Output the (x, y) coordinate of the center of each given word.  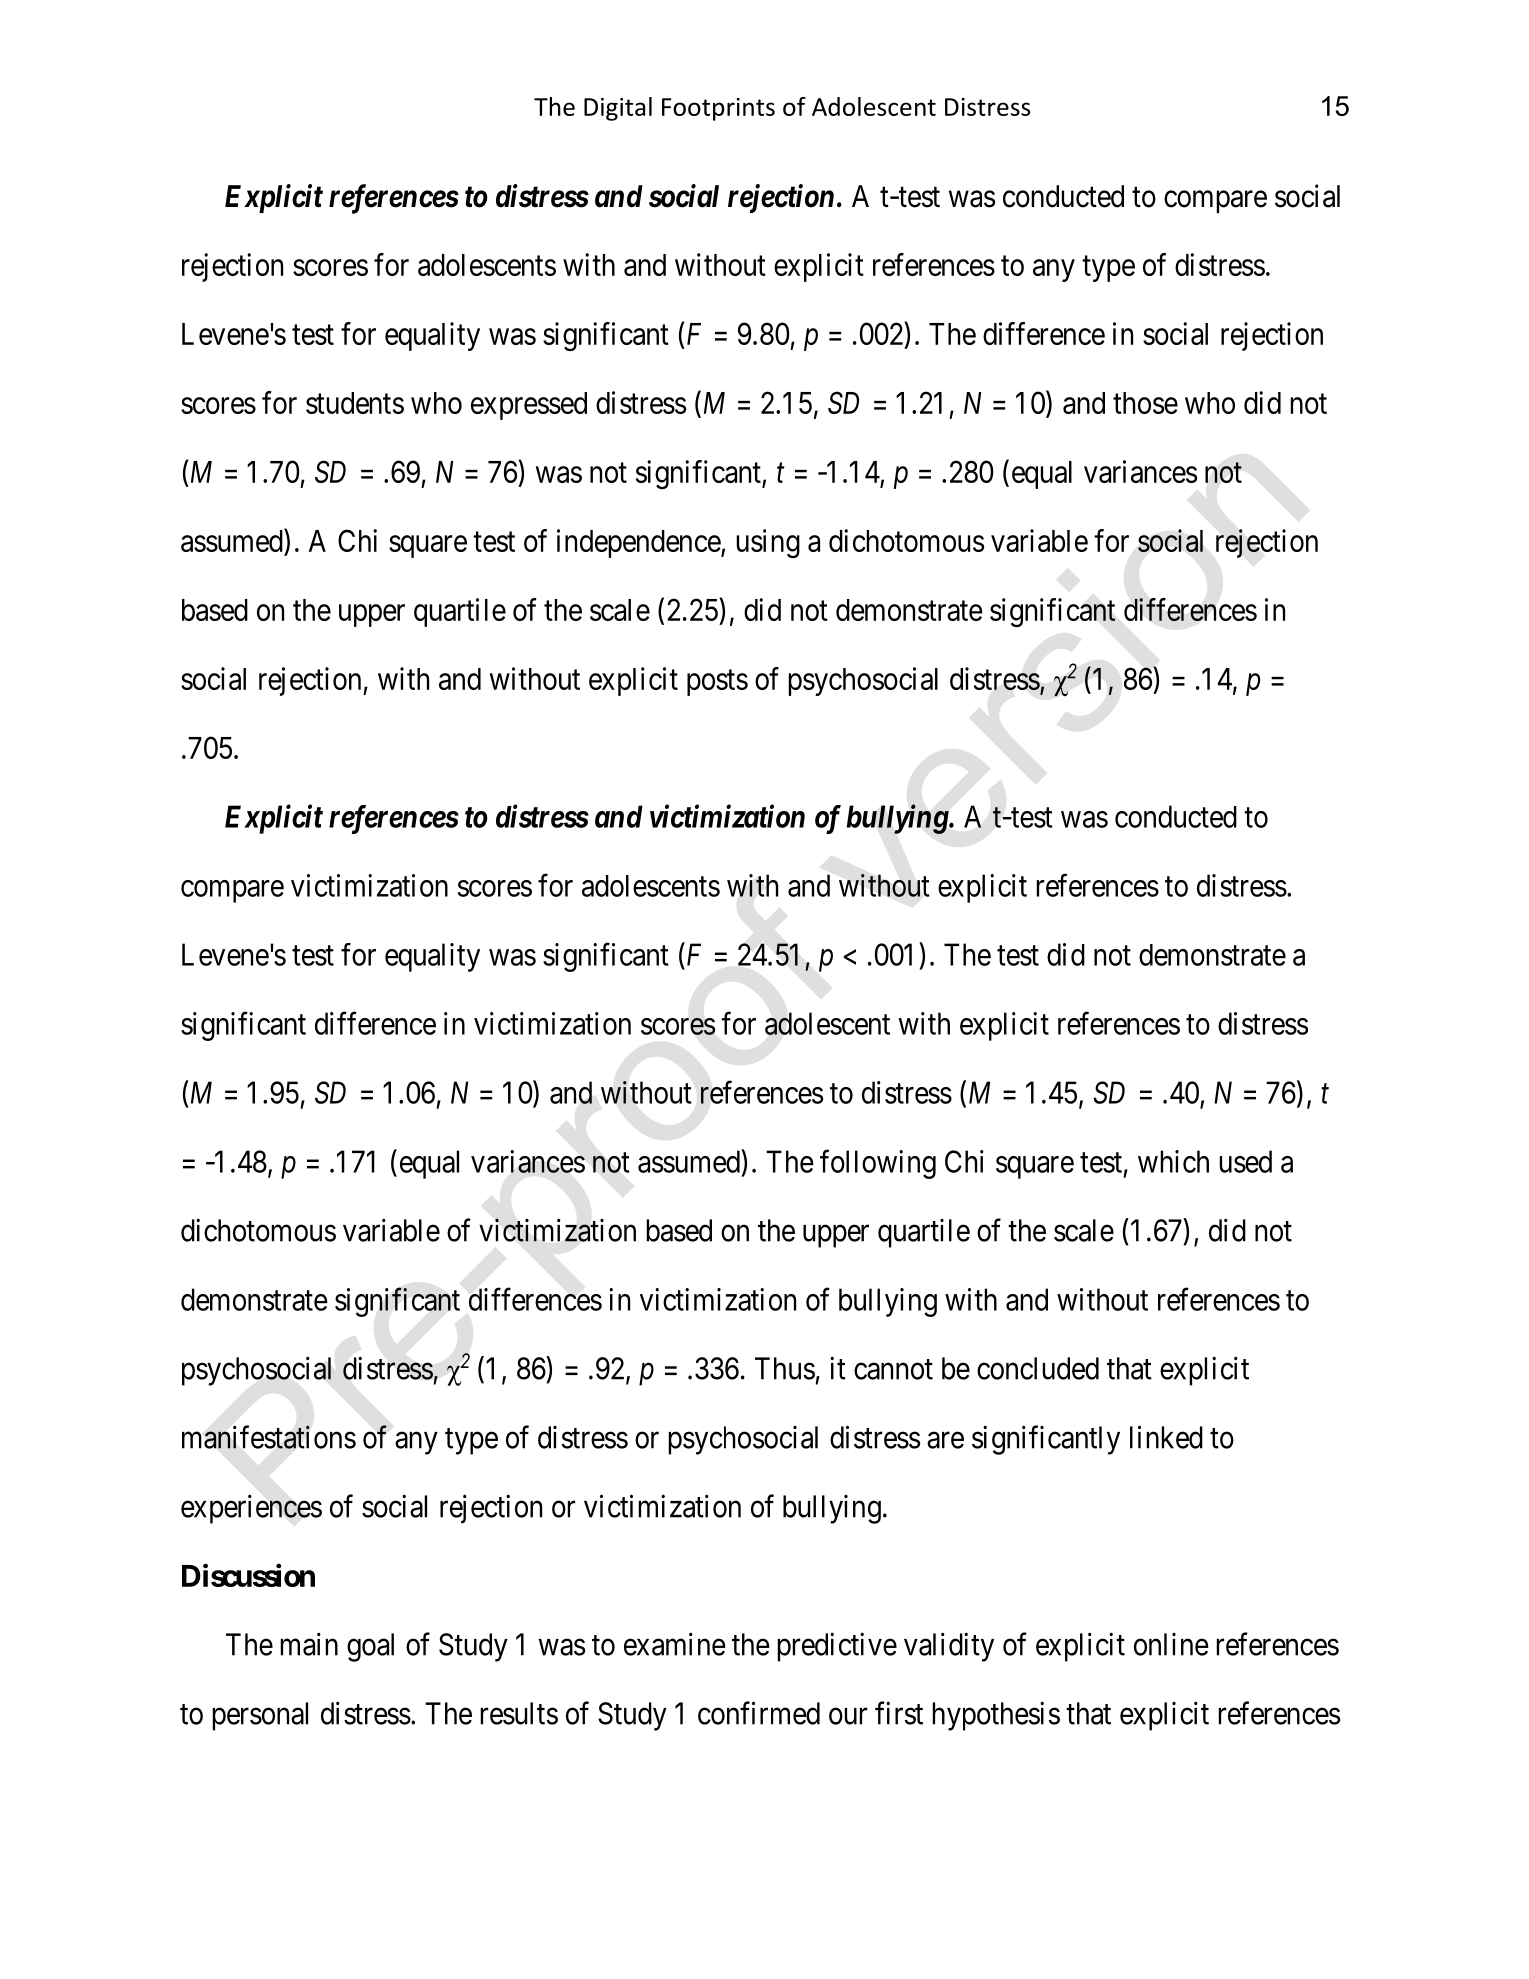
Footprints (718, 109)
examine (675, 1644)
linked (1166, 1437)
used (1245, 1161)
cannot (893, 1370)
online (1171, 1644)
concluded (1038, 1368)
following (878, 1164)
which (1173, 1161)
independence (639, 543)
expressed (529, 406)
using (768, 543)
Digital (618, 109)
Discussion (248, 1575)
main (309, 1644)
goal (370, 1647)
